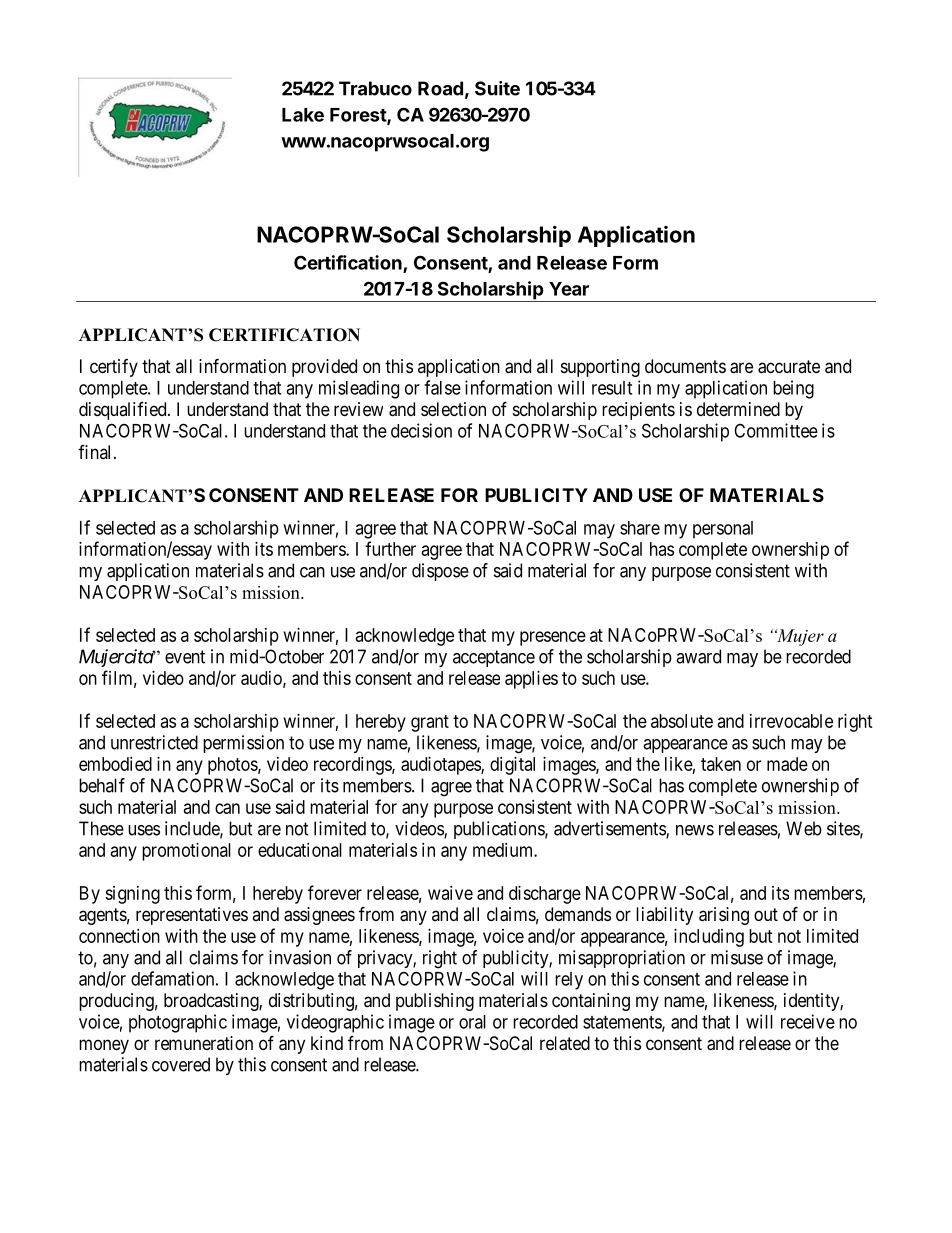 The width and height of the screenshot is (952, 1233). What do you see at coordinates (144, 830) in the screenshot?
I see `uses` at bounding box center [144, 830].
